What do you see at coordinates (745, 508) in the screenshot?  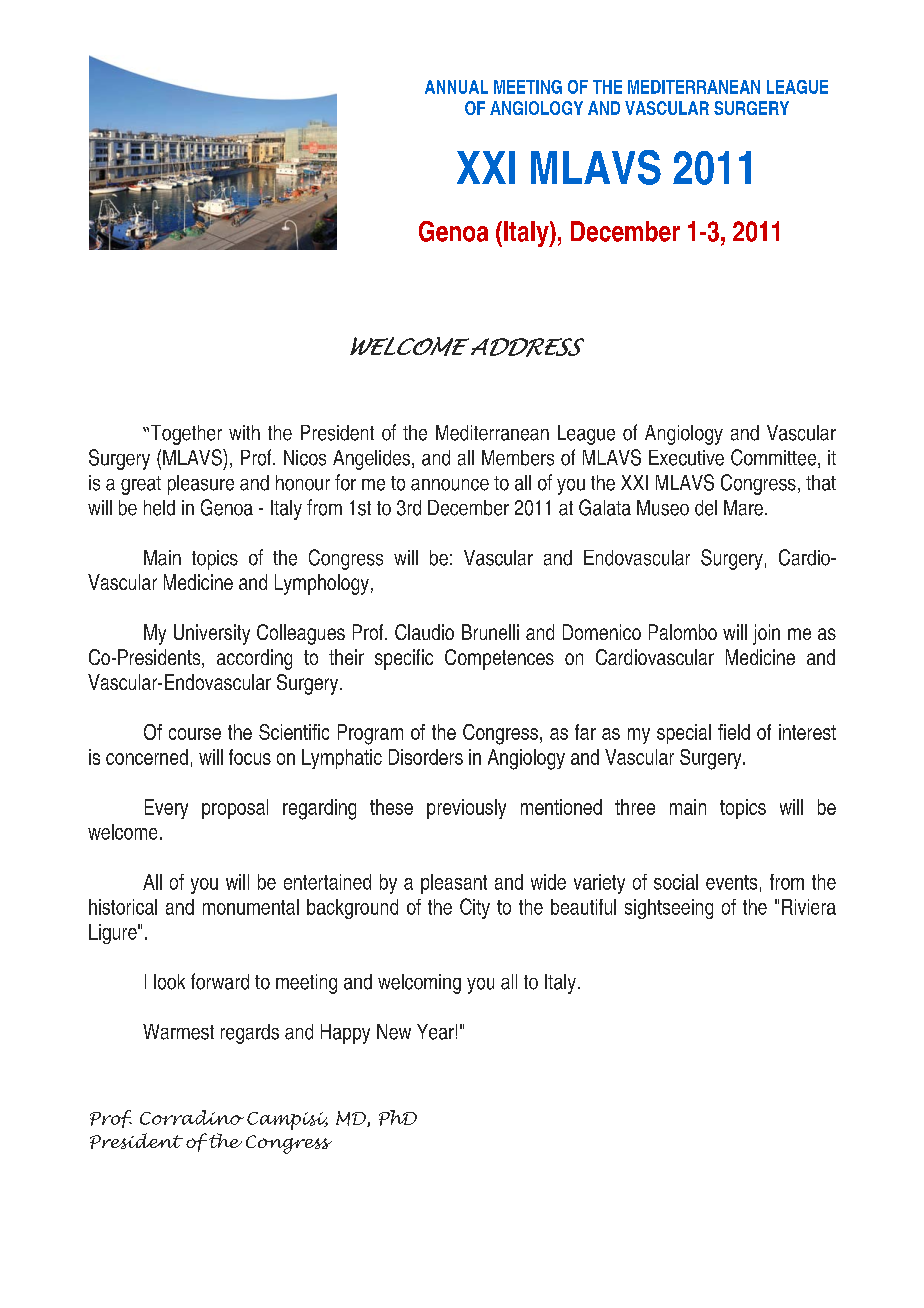 I see `Mare` at bounding box center [745, 508].
